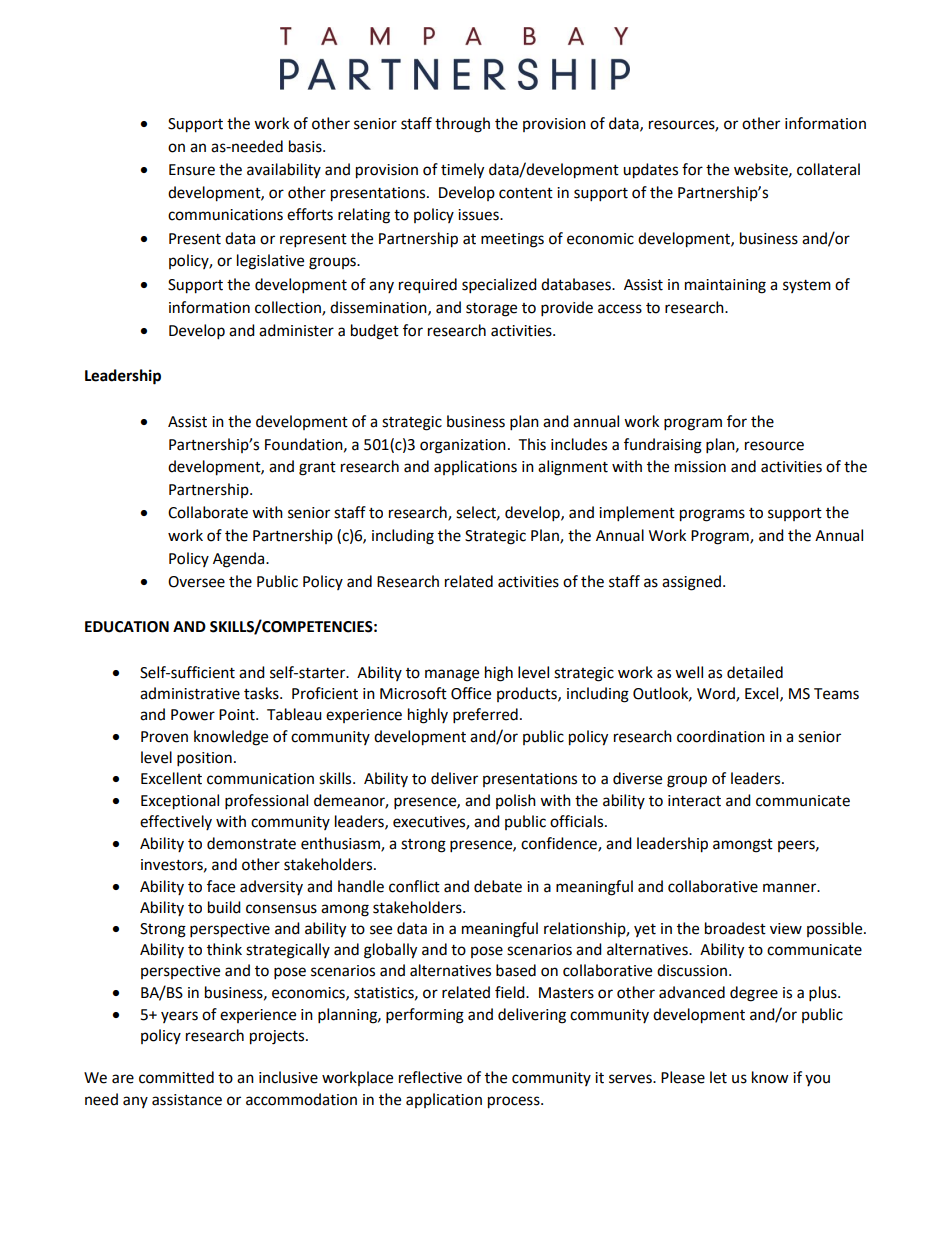 This screenshot has height=1233, width=952. I want to click on collateral, so click(828, 169).
